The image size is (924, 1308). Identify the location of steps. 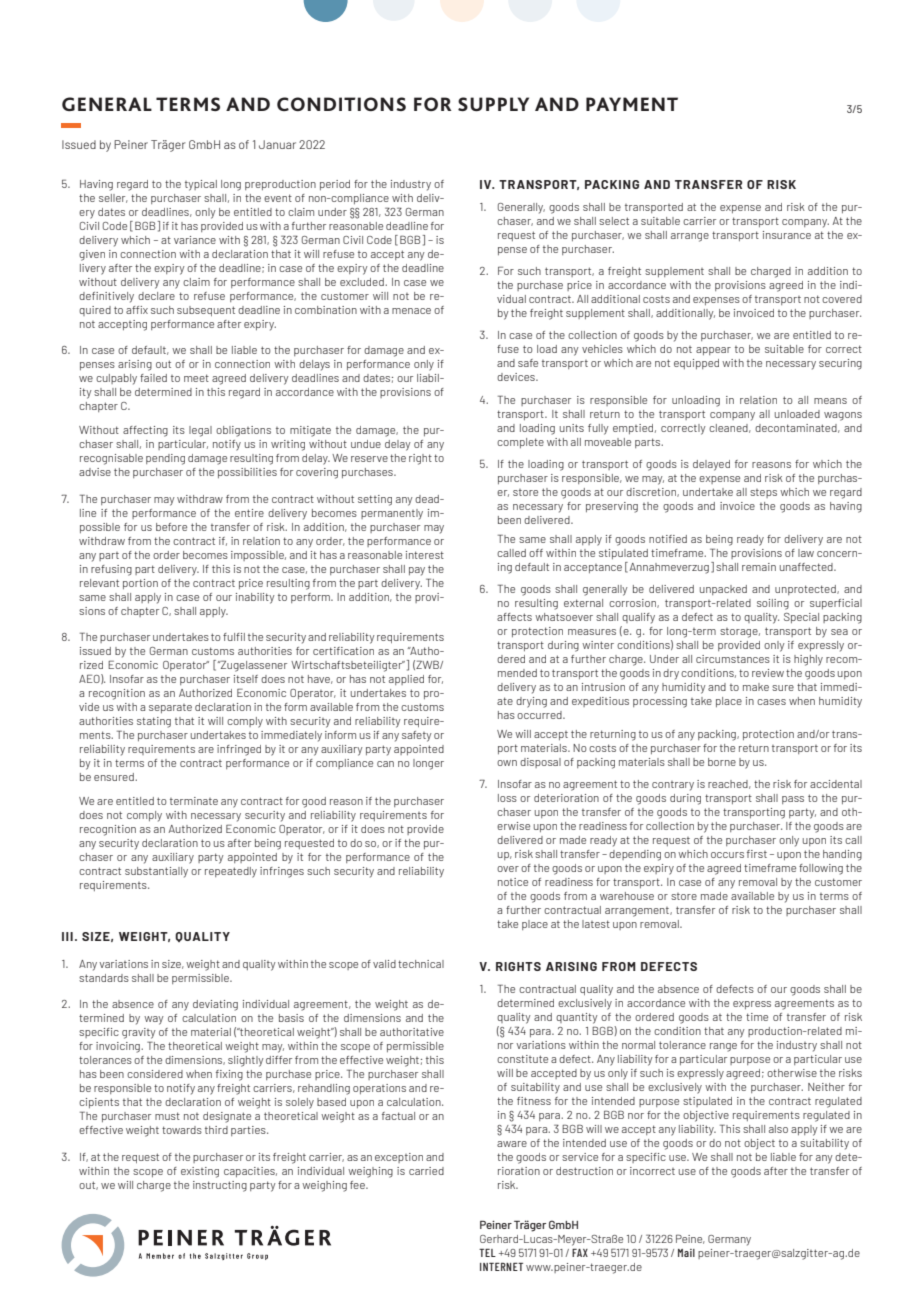
(763, 493).
